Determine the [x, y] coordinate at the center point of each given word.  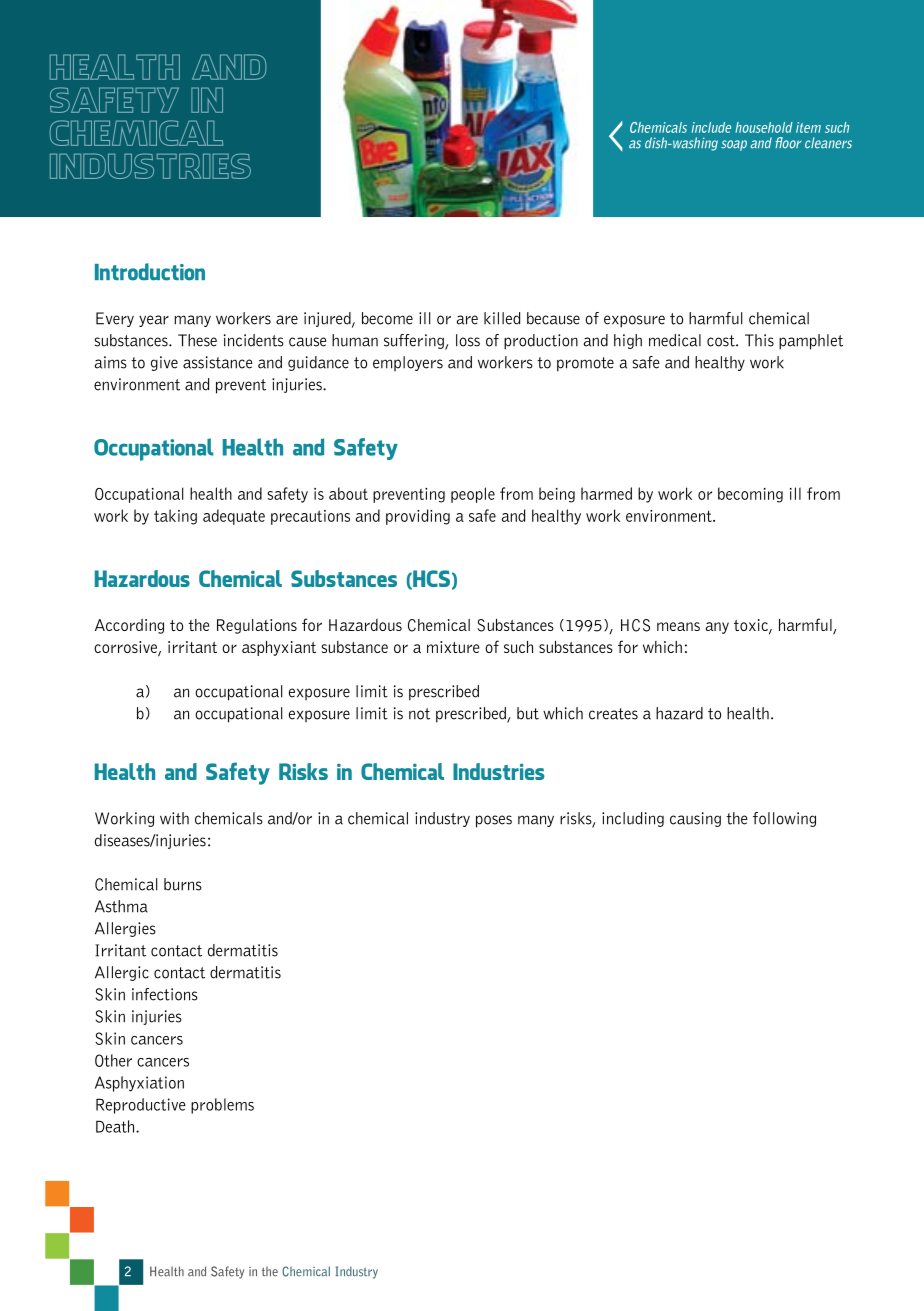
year [154, 321]
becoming [750, 495]
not [419, 714]
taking [175, 517]
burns [183, 884]
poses [494, 821]
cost [722, 341]
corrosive [126, 648]
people [473, 495]
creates [613, 714]
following [784, 819]
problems [222, 1106]
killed [502, 318]
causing [695, 819]
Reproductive [141, 1106]
